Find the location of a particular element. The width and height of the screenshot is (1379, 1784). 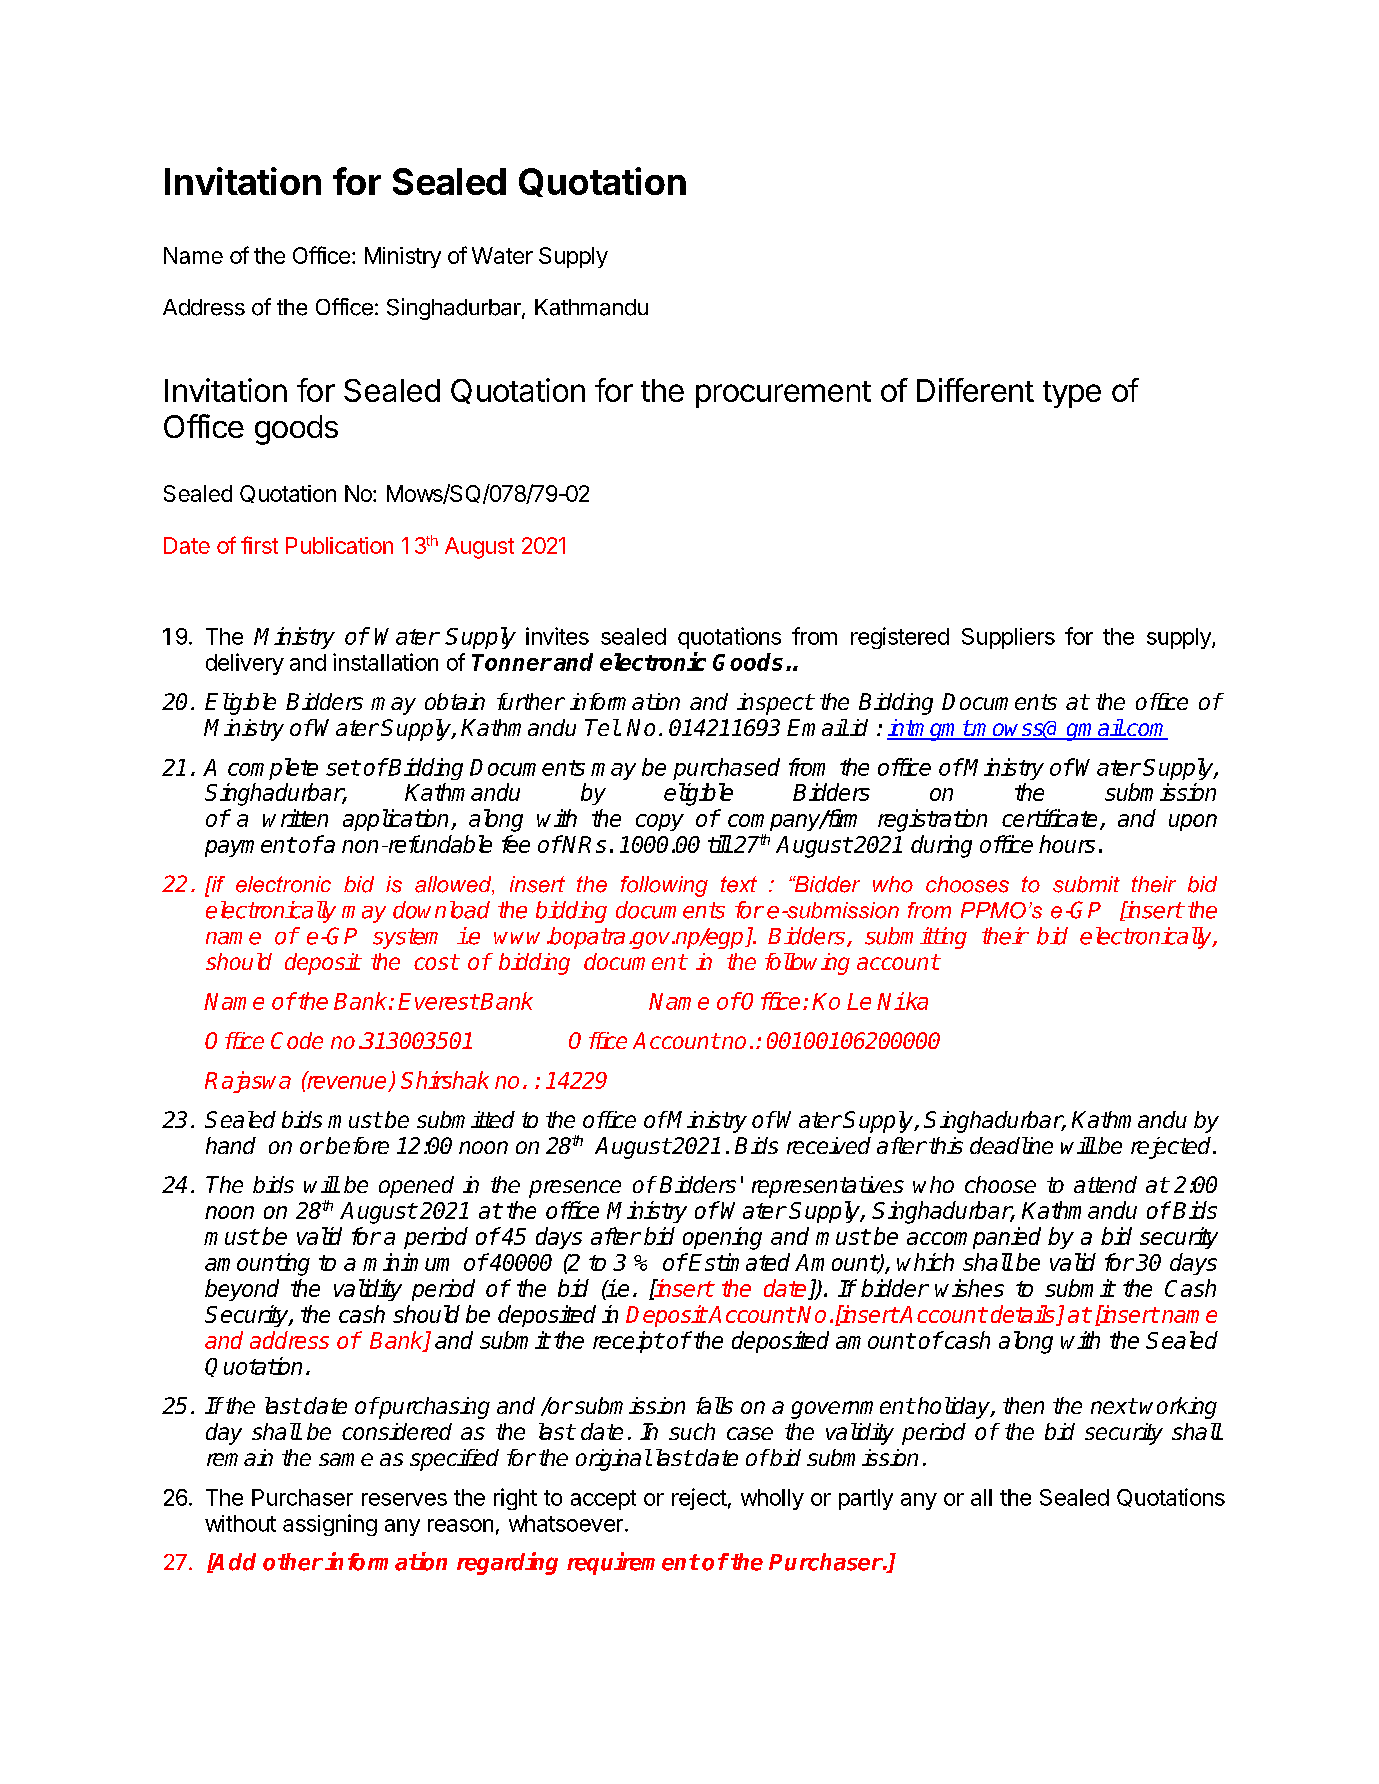

Publication is located at coordinates (339, 545).
